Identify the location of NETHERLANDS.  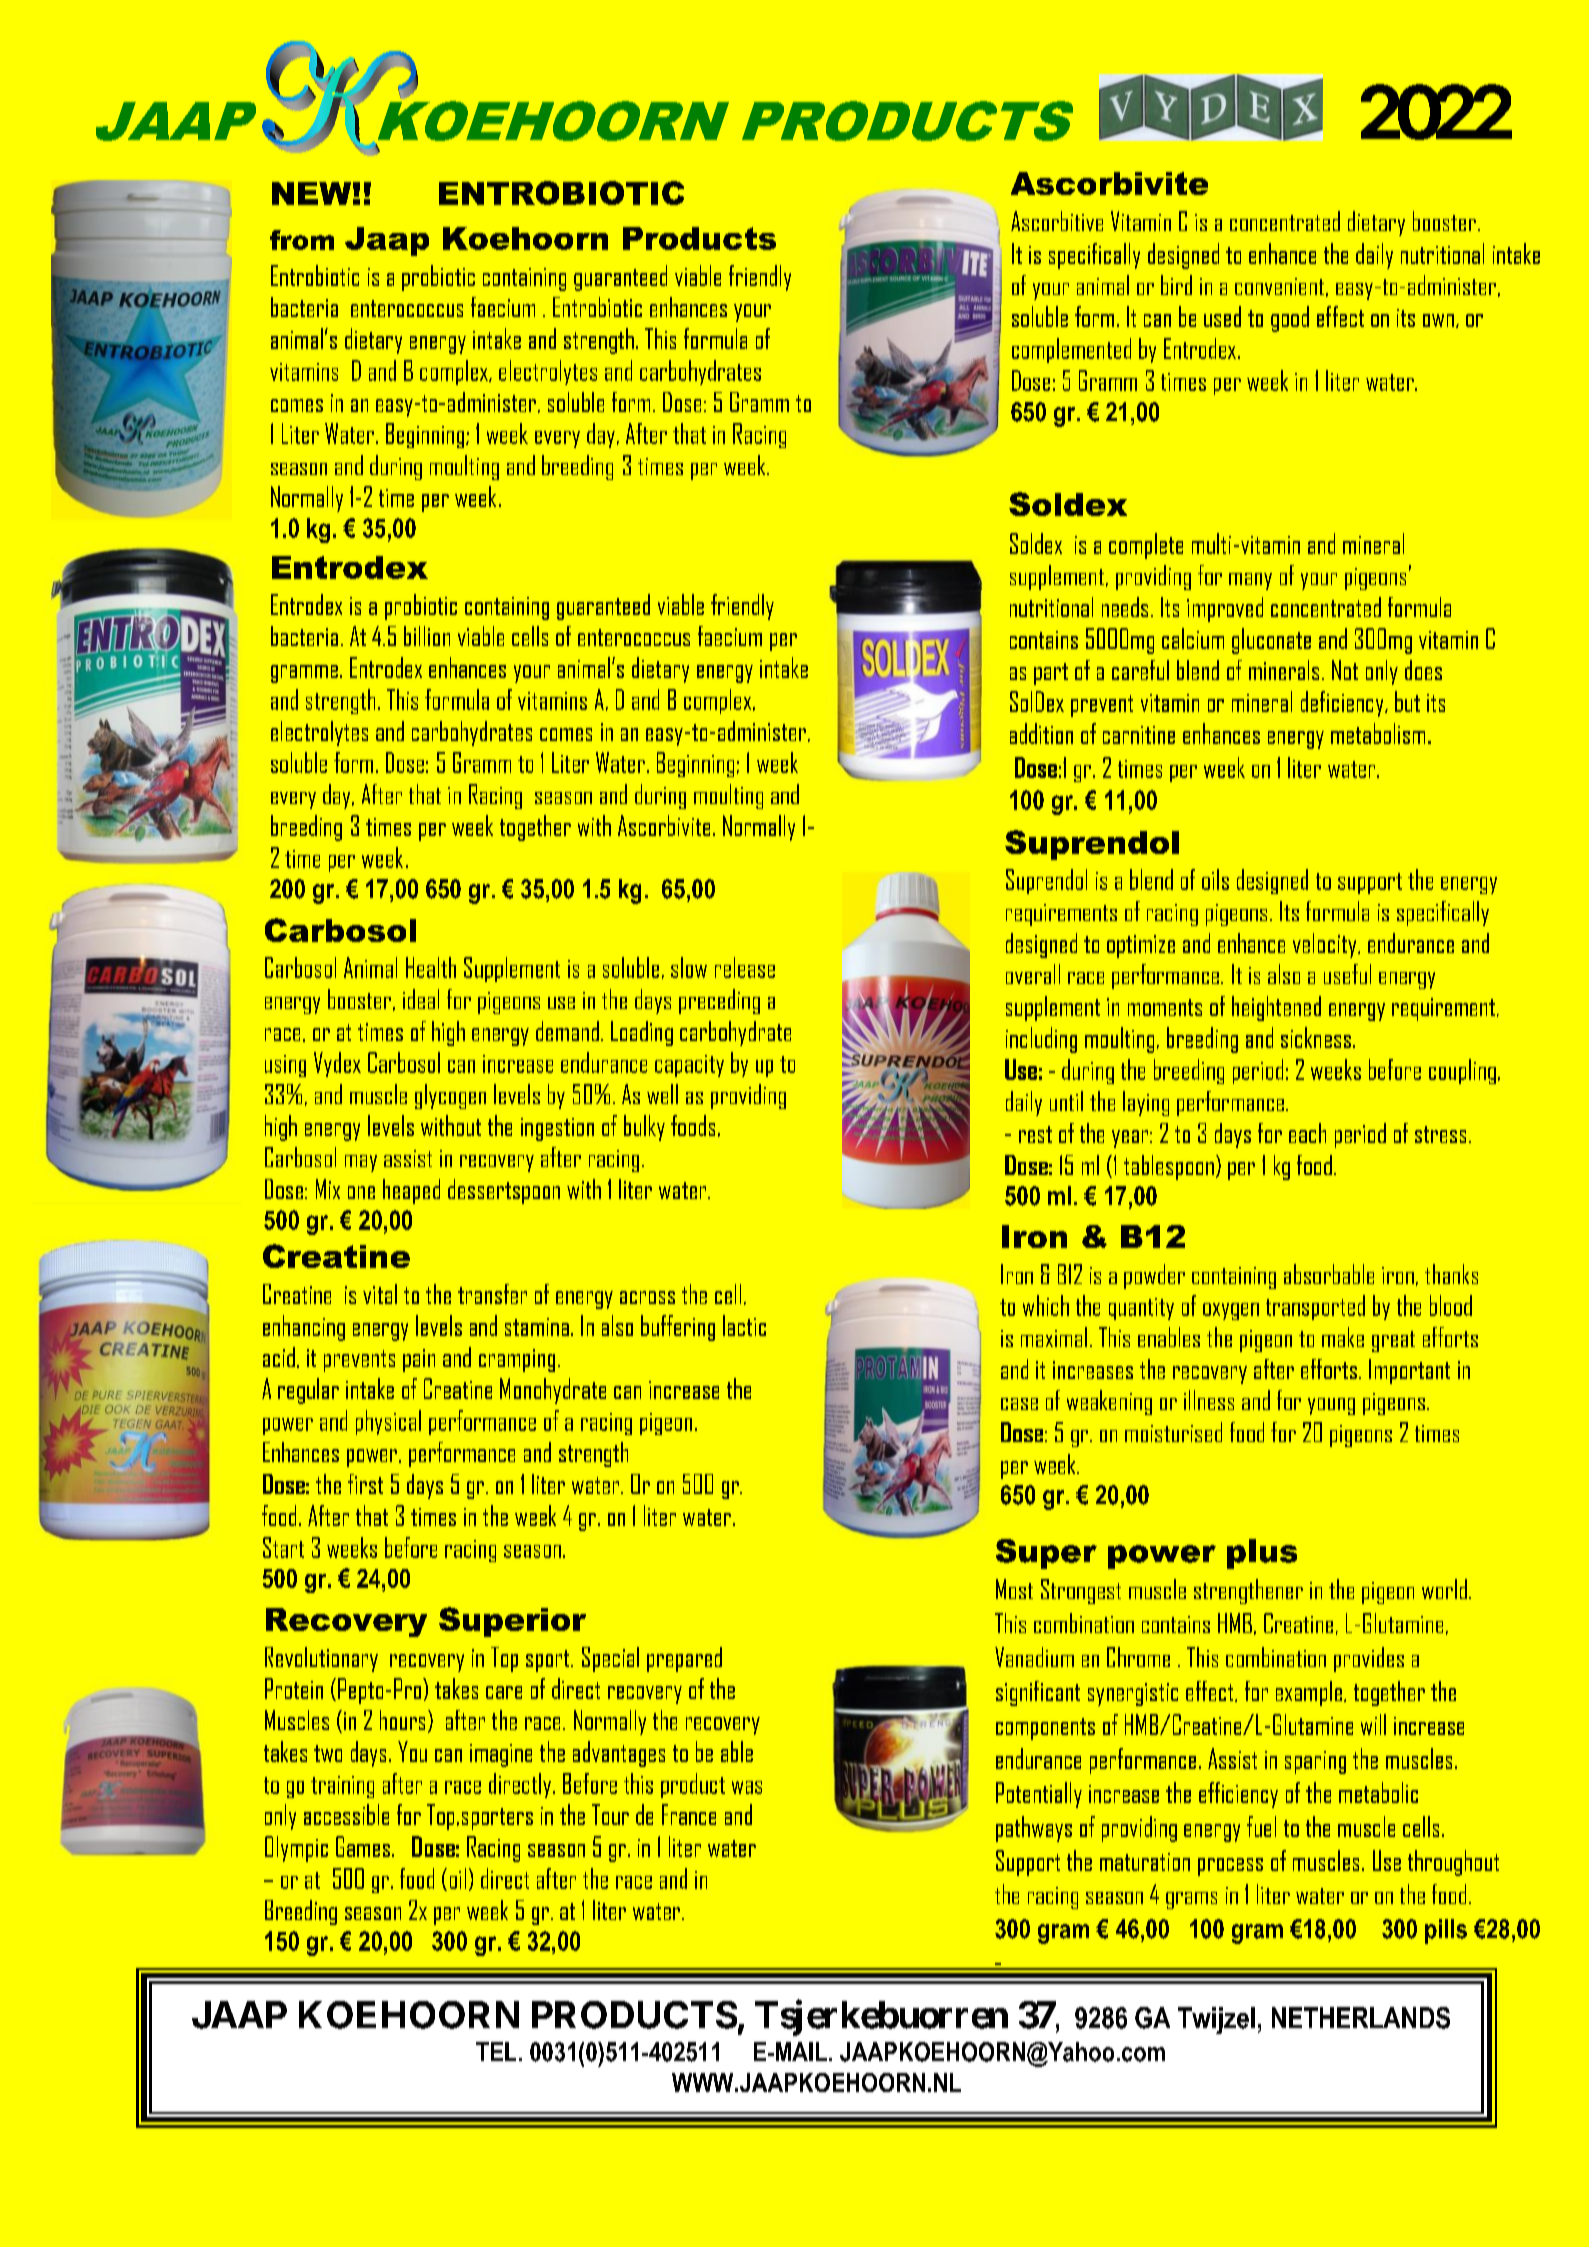
(1361, 2018).
